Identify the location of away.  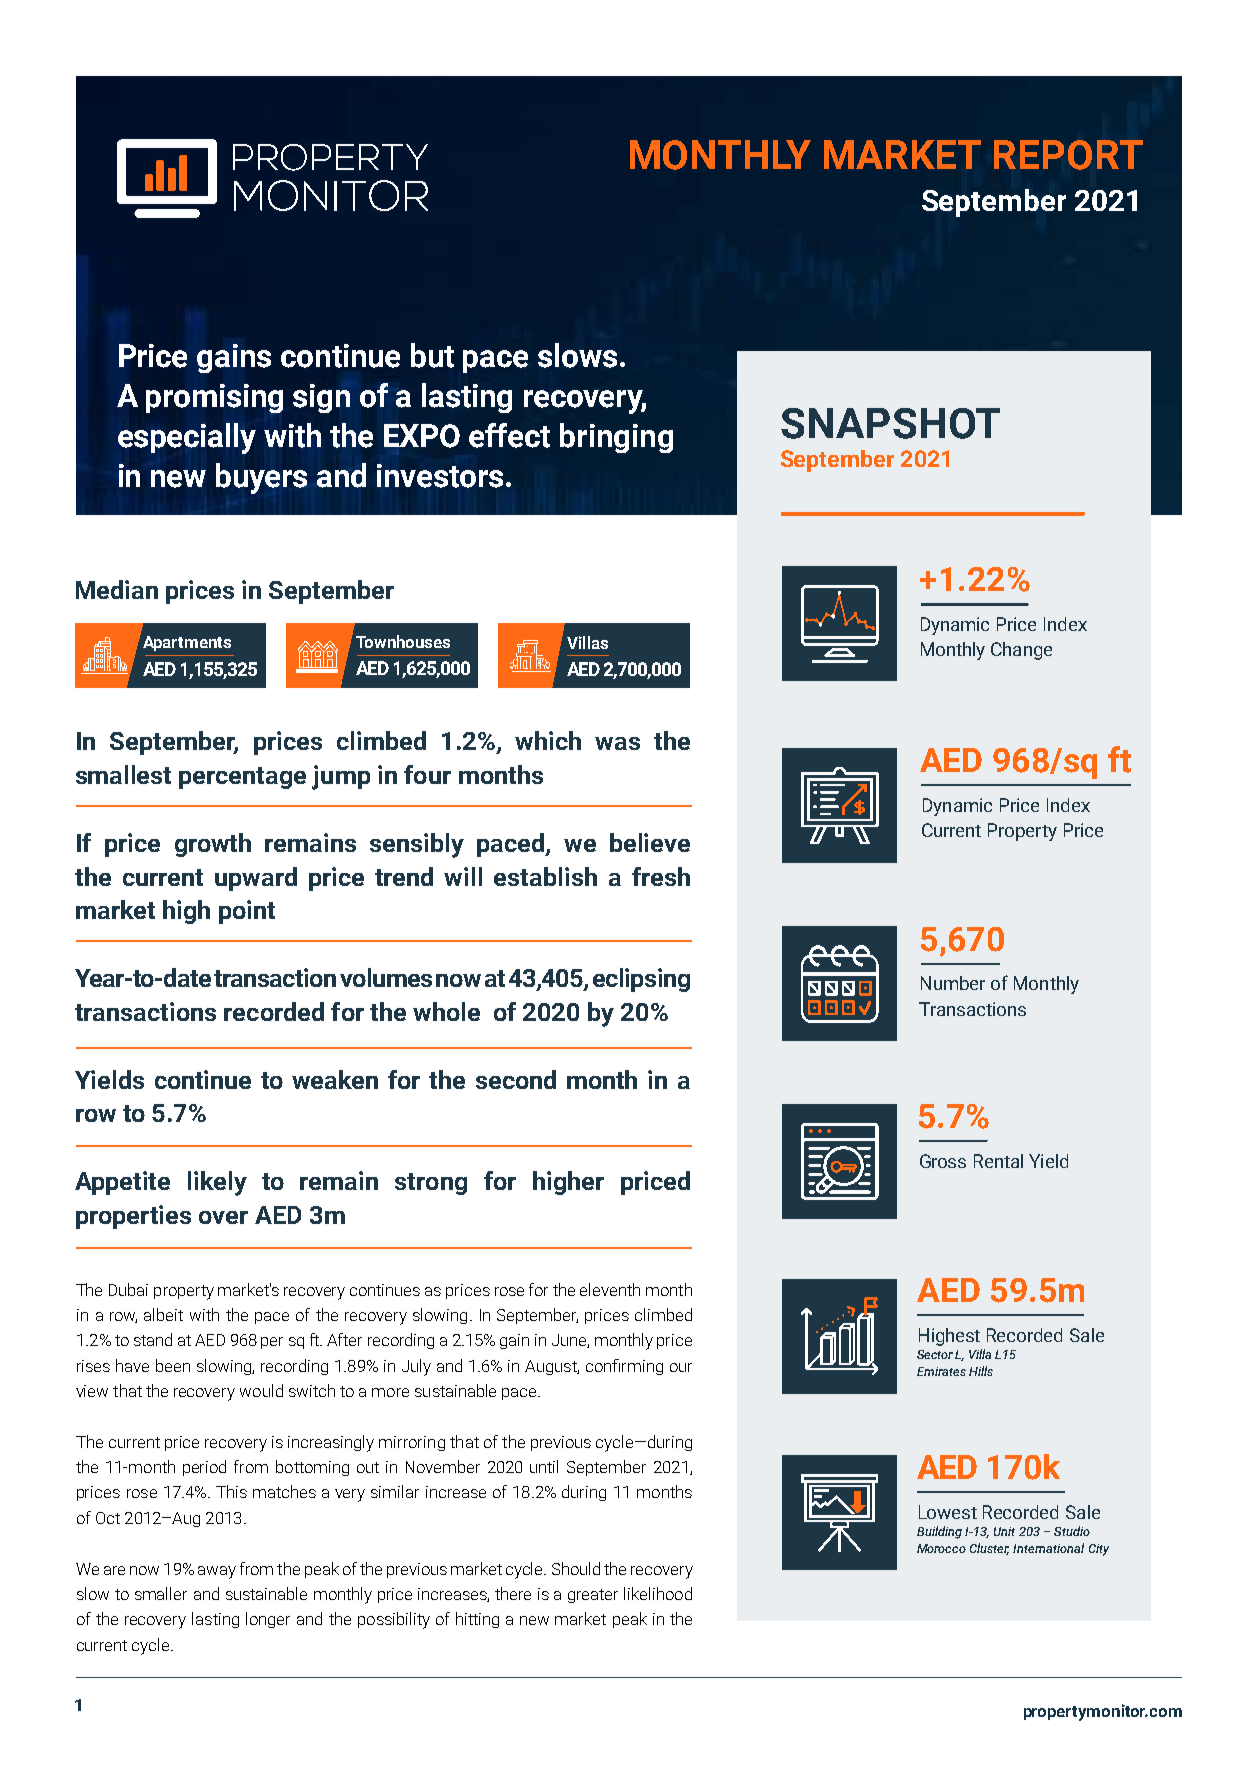
(217, 1572).
